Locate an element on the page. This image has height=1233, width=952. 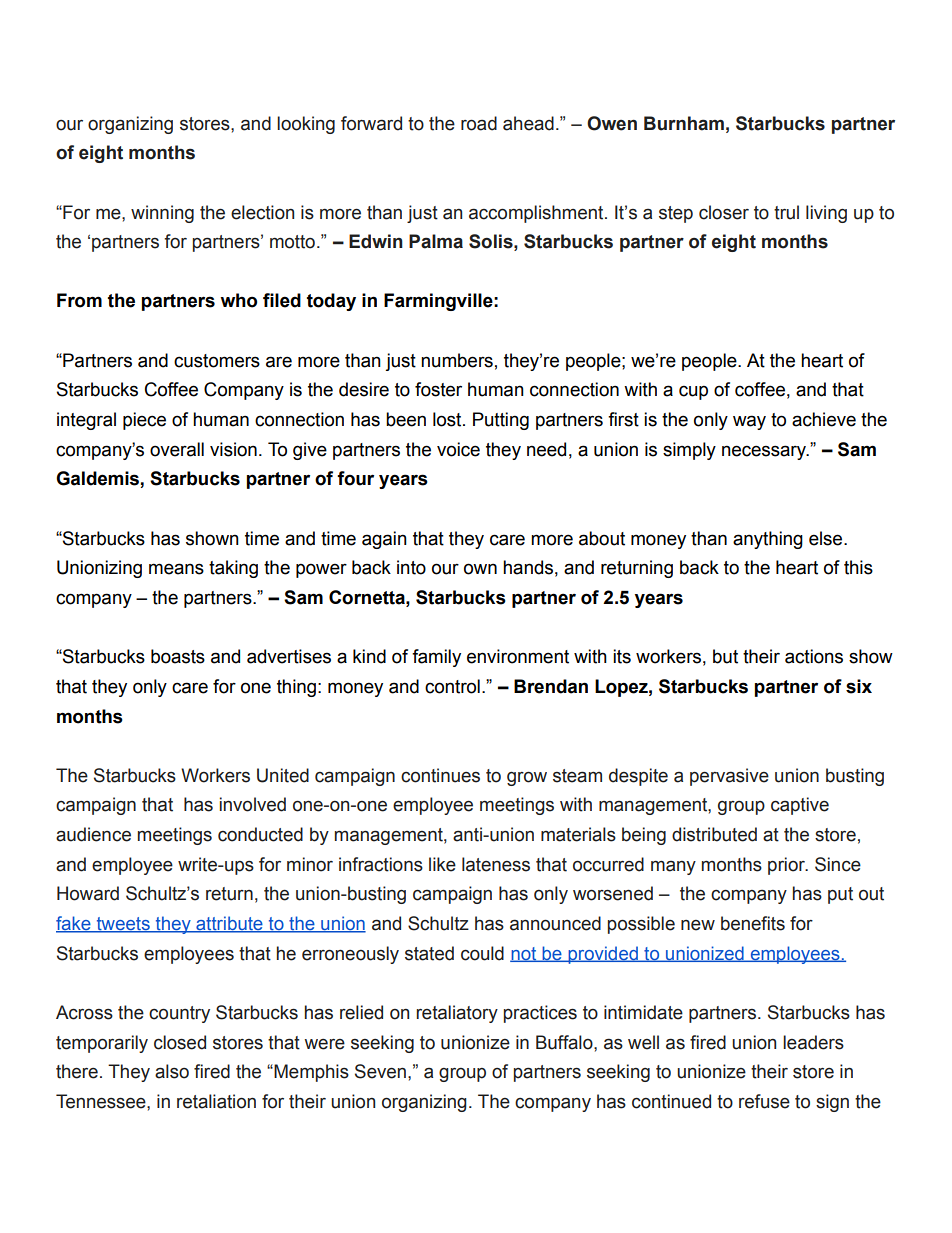
prior is located at coordinates (787, 866).
